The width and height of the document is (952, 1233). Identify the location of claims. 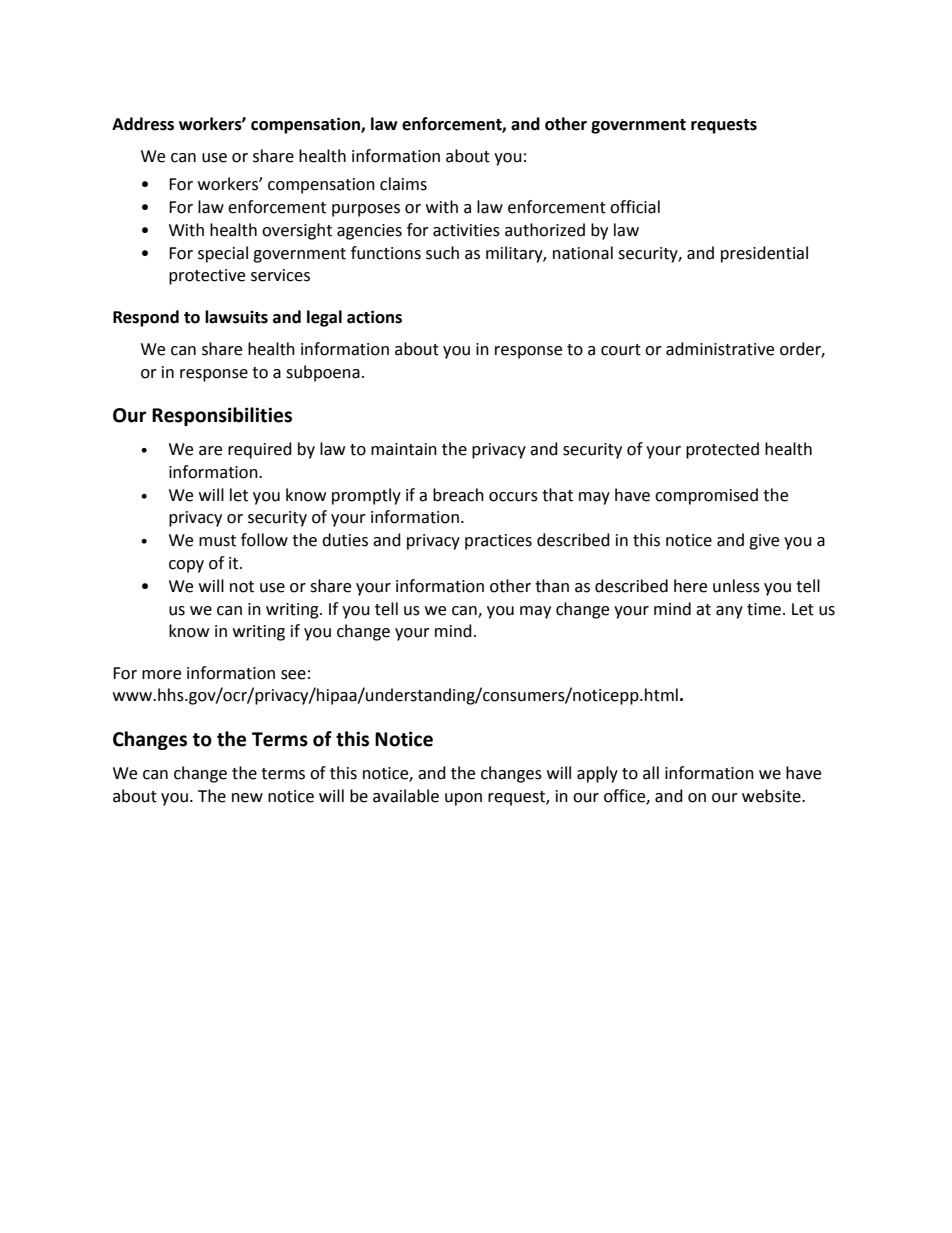
(403, 184).
